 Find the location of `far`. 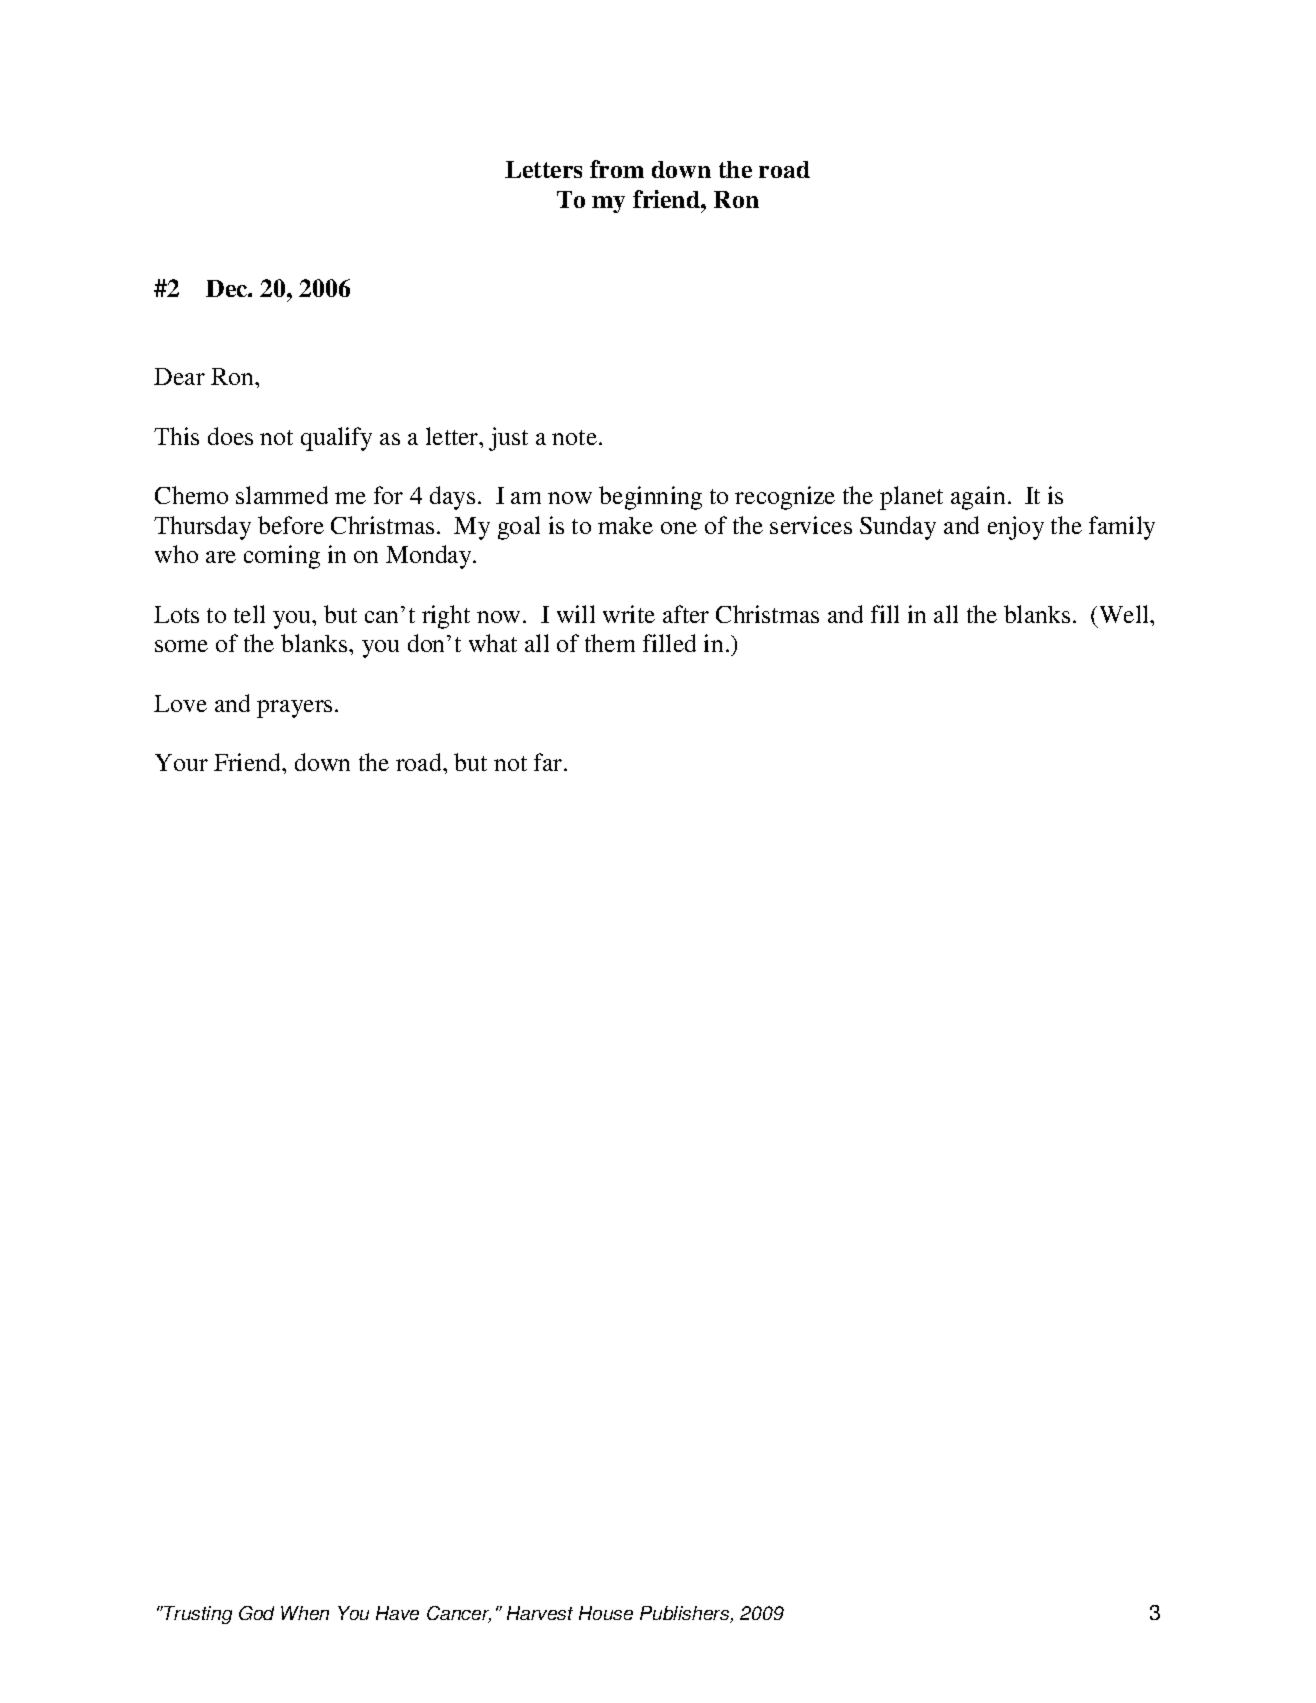

far is located at coordinates (549, 762).
